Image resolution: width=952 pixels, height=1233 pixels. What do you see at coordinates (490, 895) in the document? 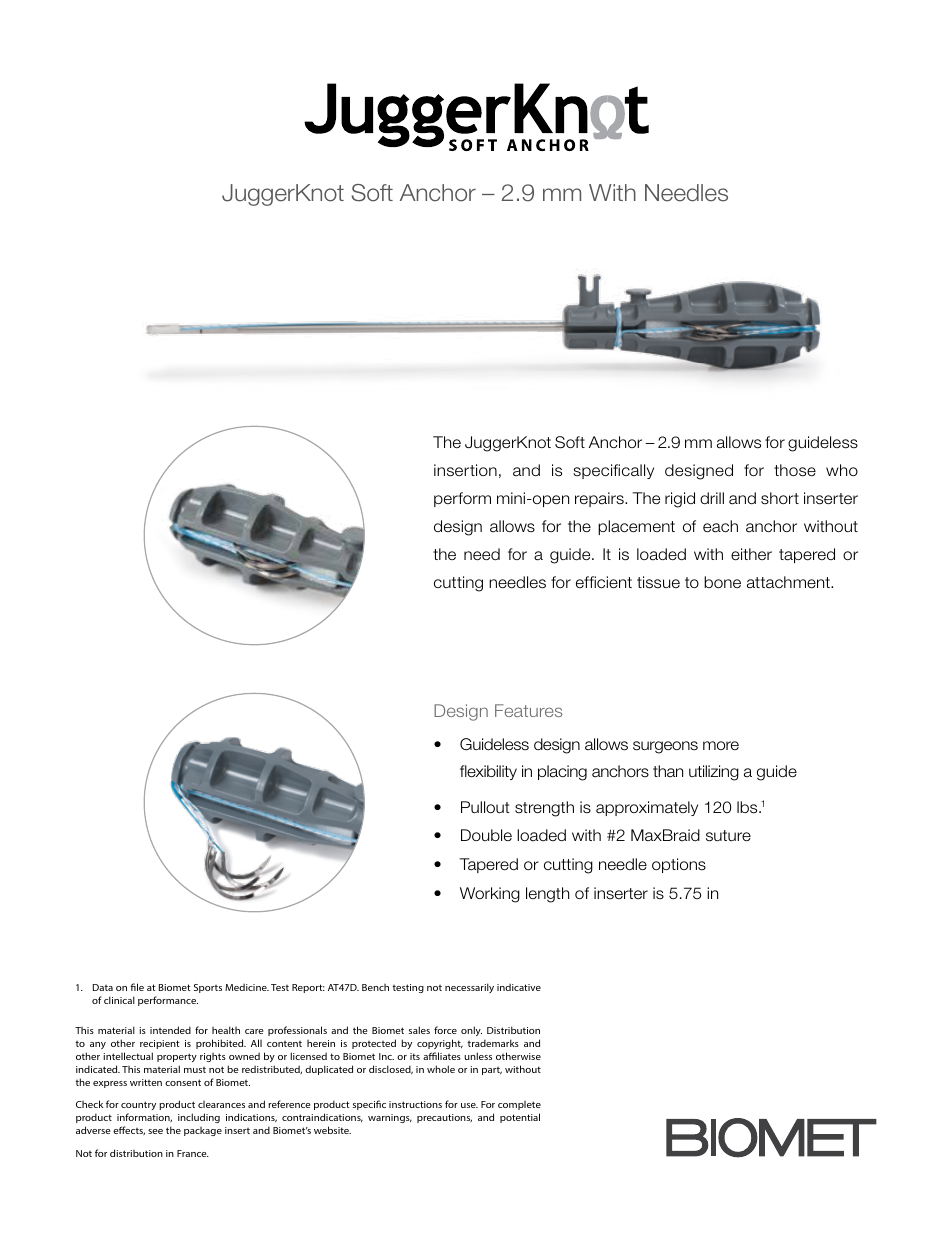
I see `Working` at bounding box center [490, 895].
